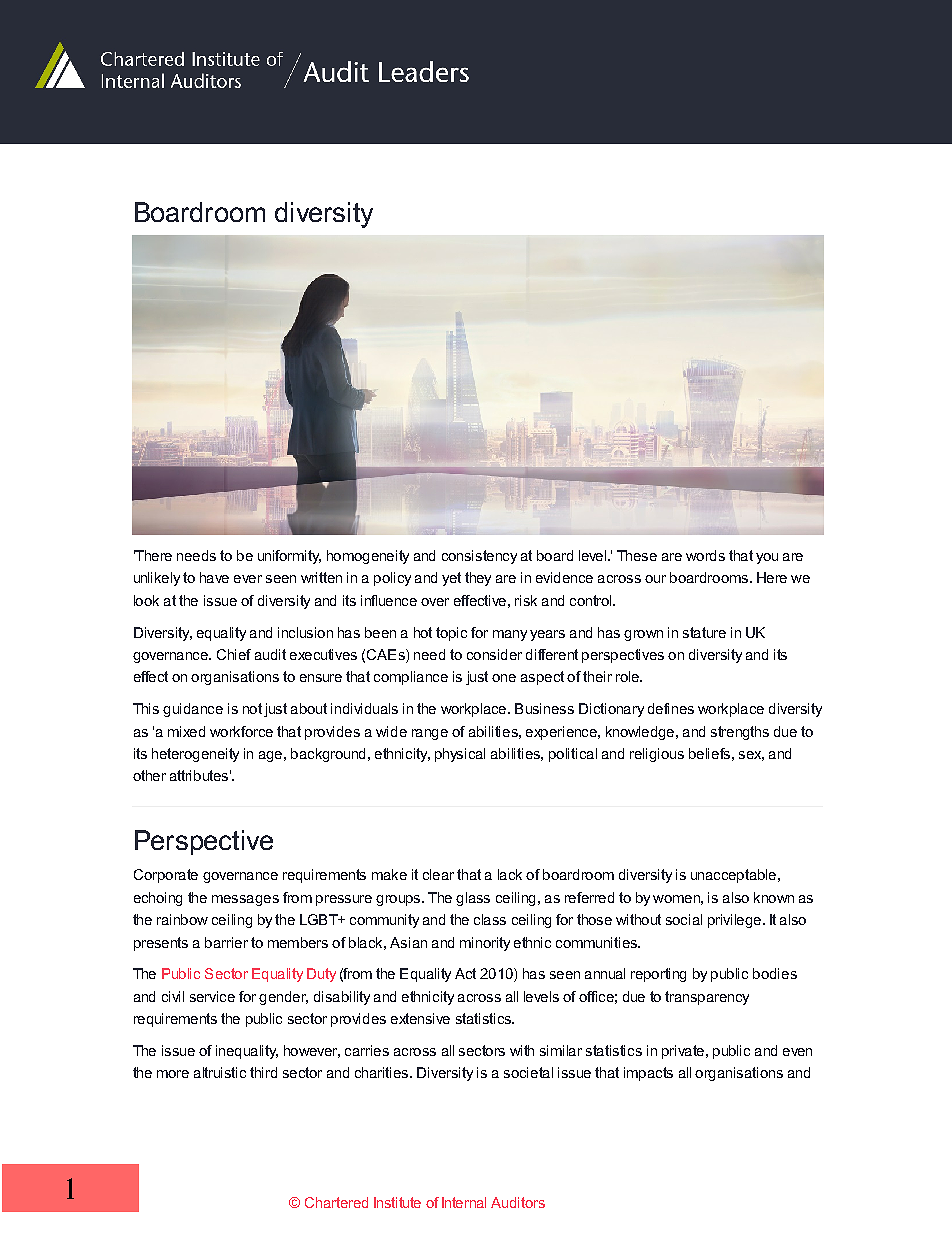 This image has height=1233, width=952. What do you see at coordinates (478, 579) in the image?
I see `they` at bounding box center [478, 579].
